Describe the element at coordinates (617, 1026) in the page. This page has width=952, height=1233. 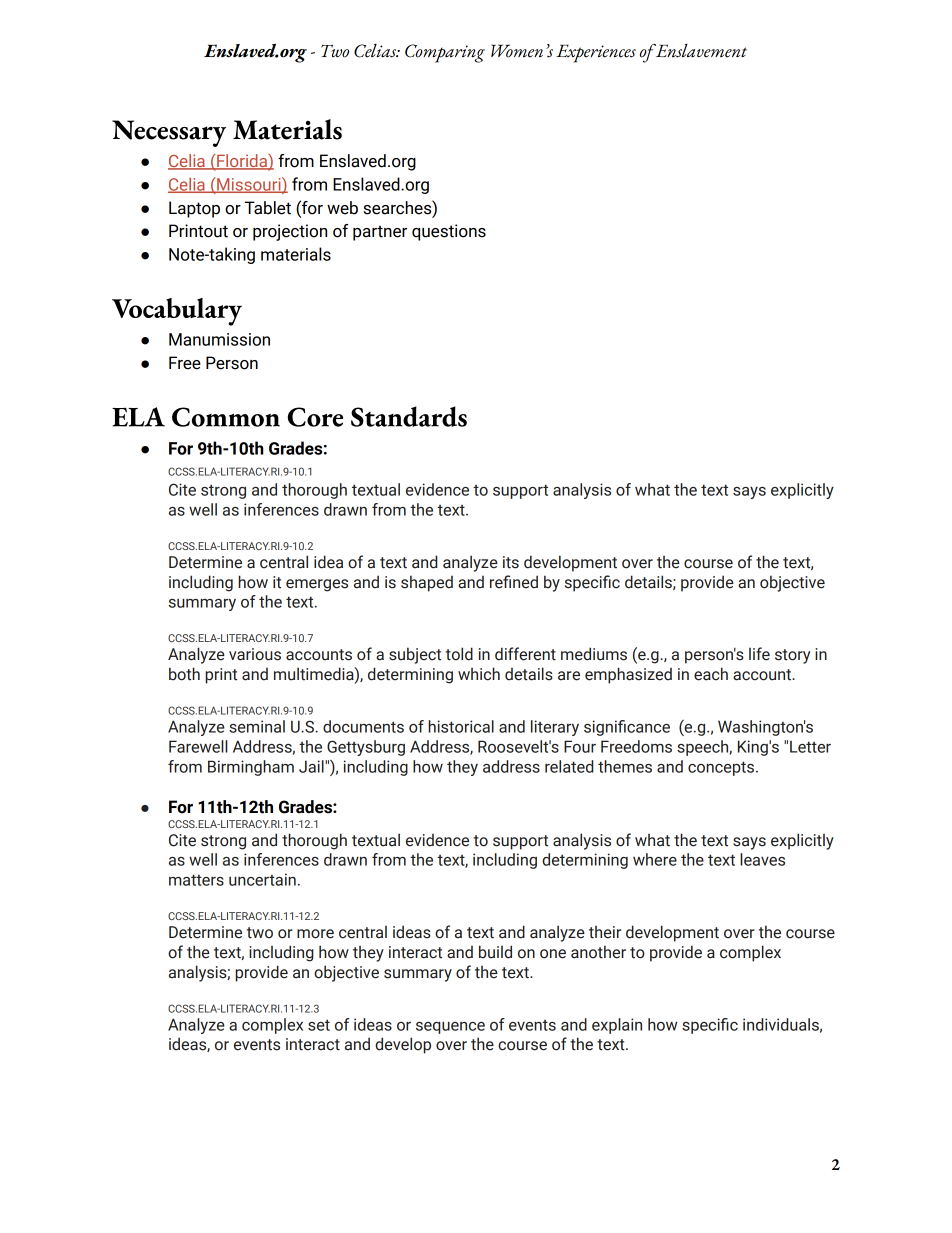
I see `explain` at that location.
